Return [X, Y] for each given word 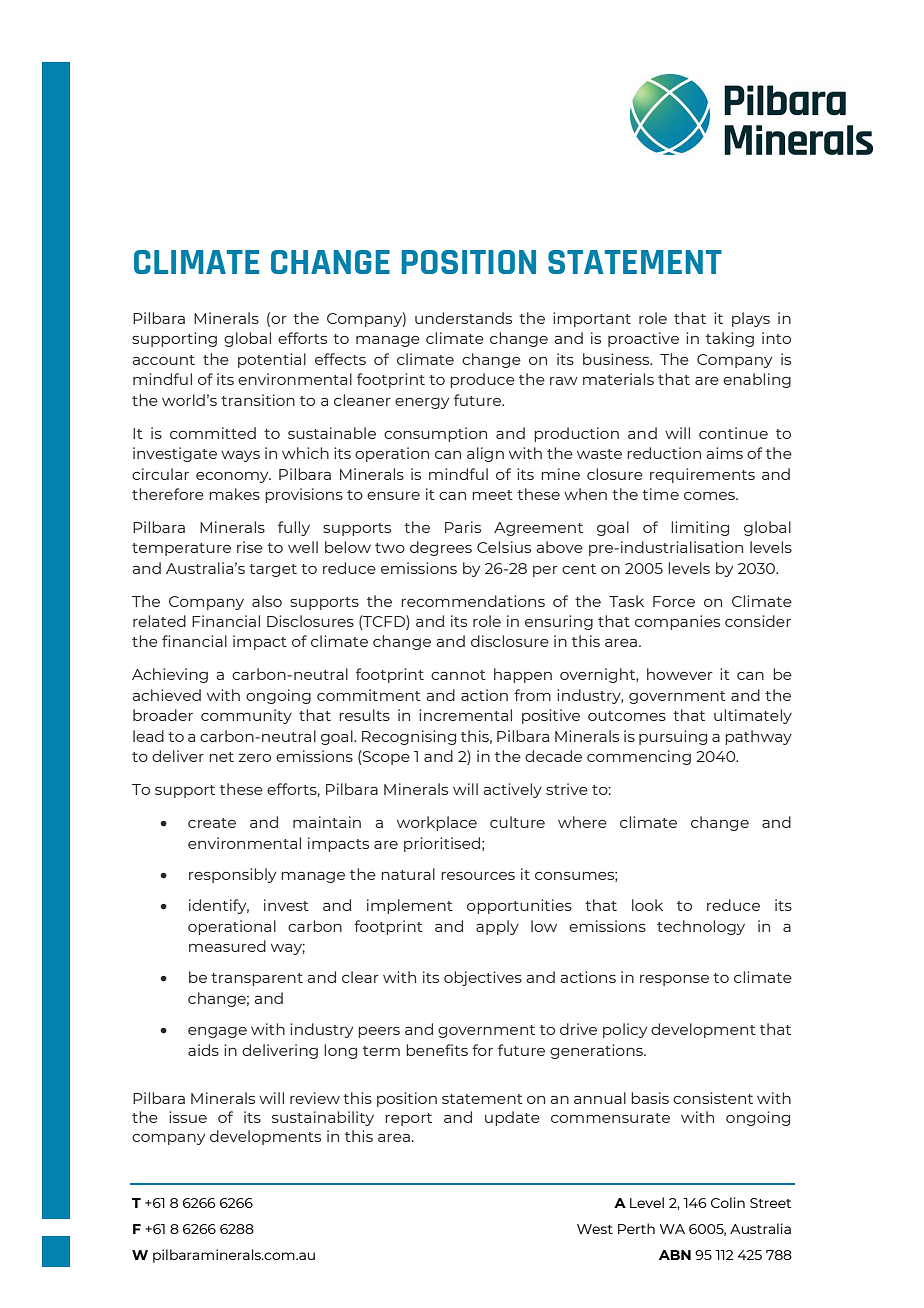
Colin [728, 1202]
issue [188, 1117]
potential [272, 360]
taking [730, 339]
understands [463, 318]
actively [512, 790]
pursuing [673, 737]
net [221, 757]
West [595, 1229]
